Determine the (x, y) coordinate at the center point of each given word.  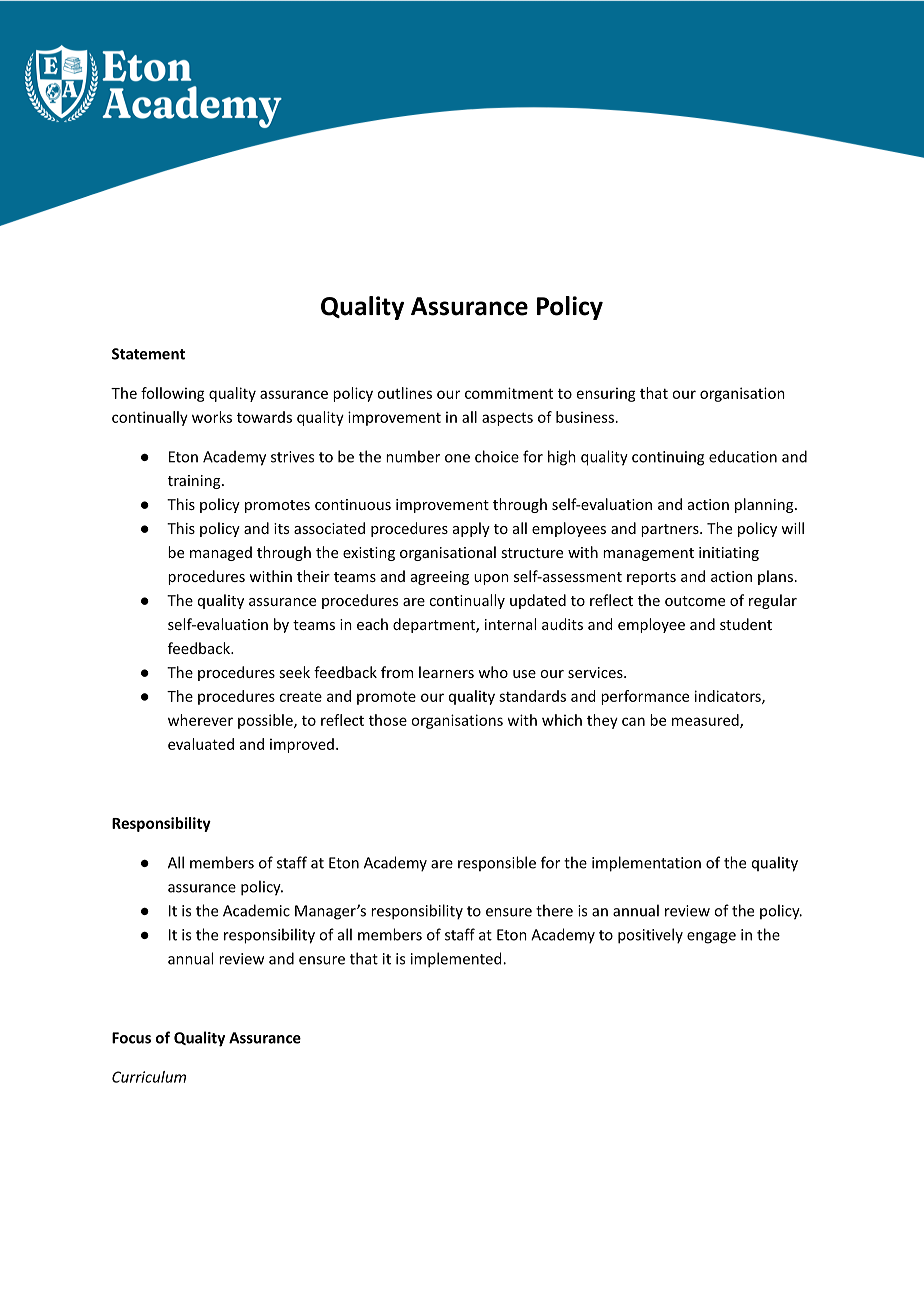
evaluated (201, 744)
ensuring (606, 394)
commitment (509, 393)
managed (221, 553)
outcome (695, 601)
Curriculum (149, 1077)
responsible (497, 863)
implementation (646, 864)
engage (711, 938)
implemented (457, 960)
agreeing (440, 578)
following (173, 394)
